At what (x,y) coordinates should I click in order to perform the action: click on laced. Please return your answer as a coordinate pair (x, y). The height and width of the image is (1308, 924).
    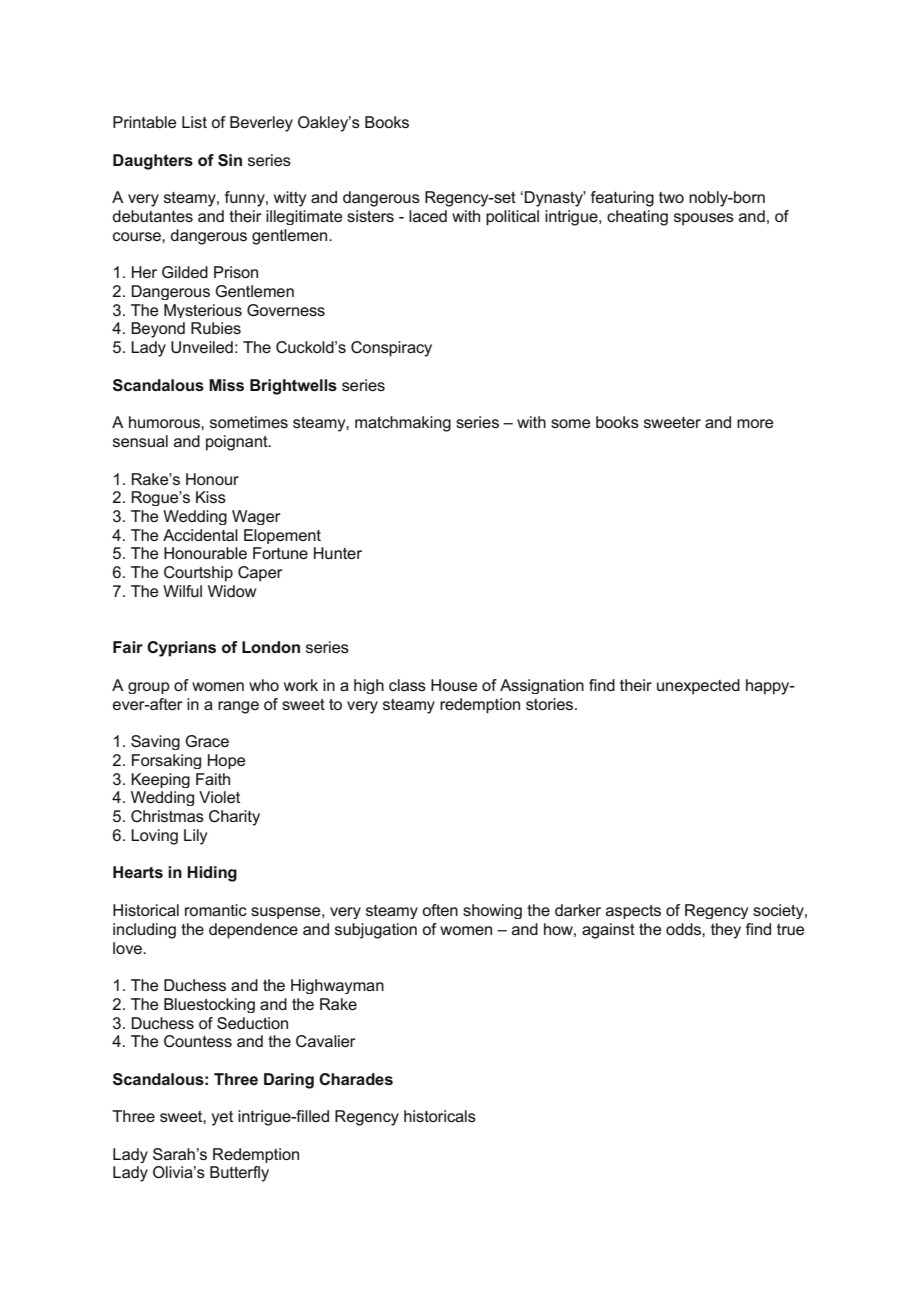
    Looking at the image, I should click on (428, 216).
